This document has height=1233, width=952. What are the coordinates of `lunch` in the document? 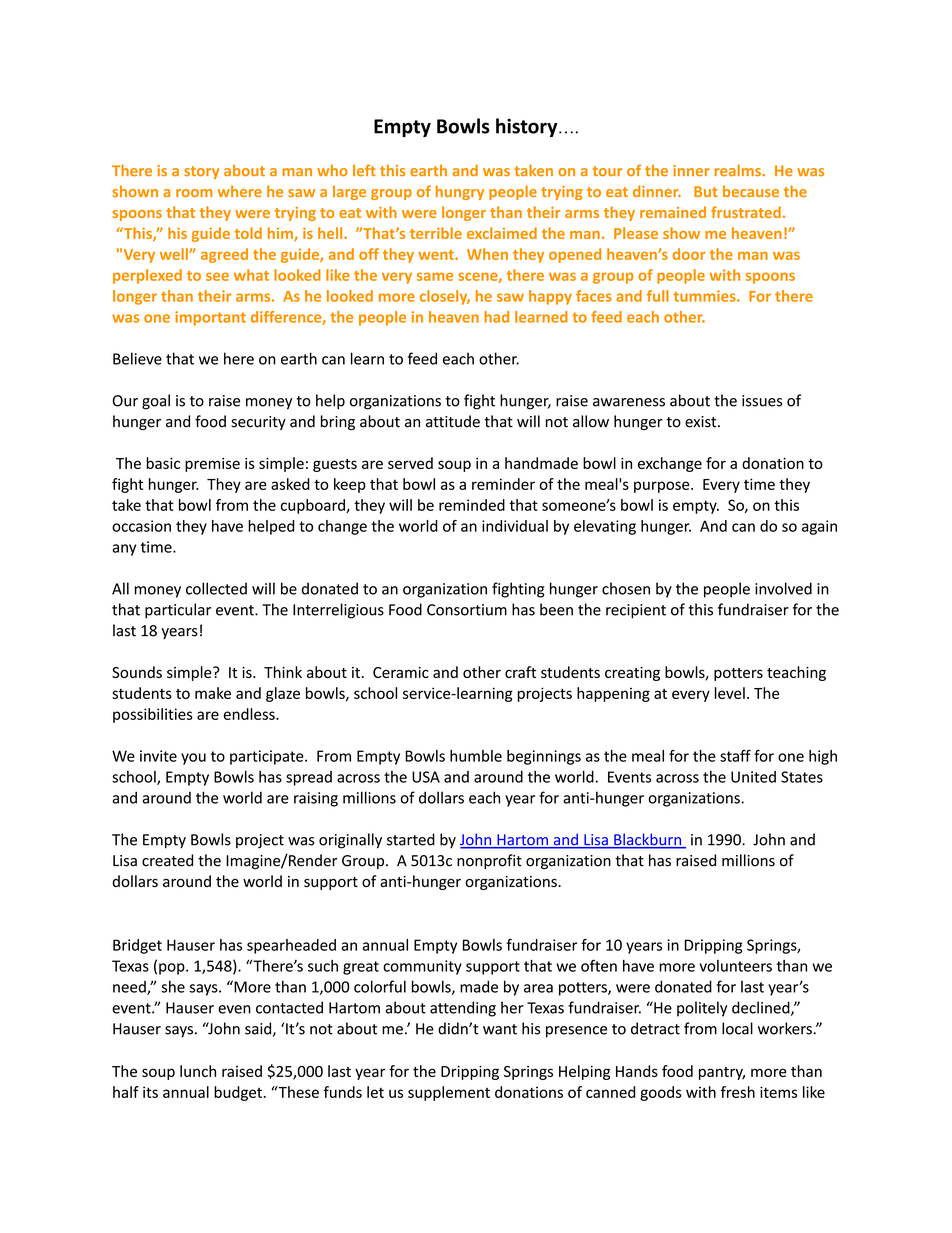 It's located at (198, 1071).
